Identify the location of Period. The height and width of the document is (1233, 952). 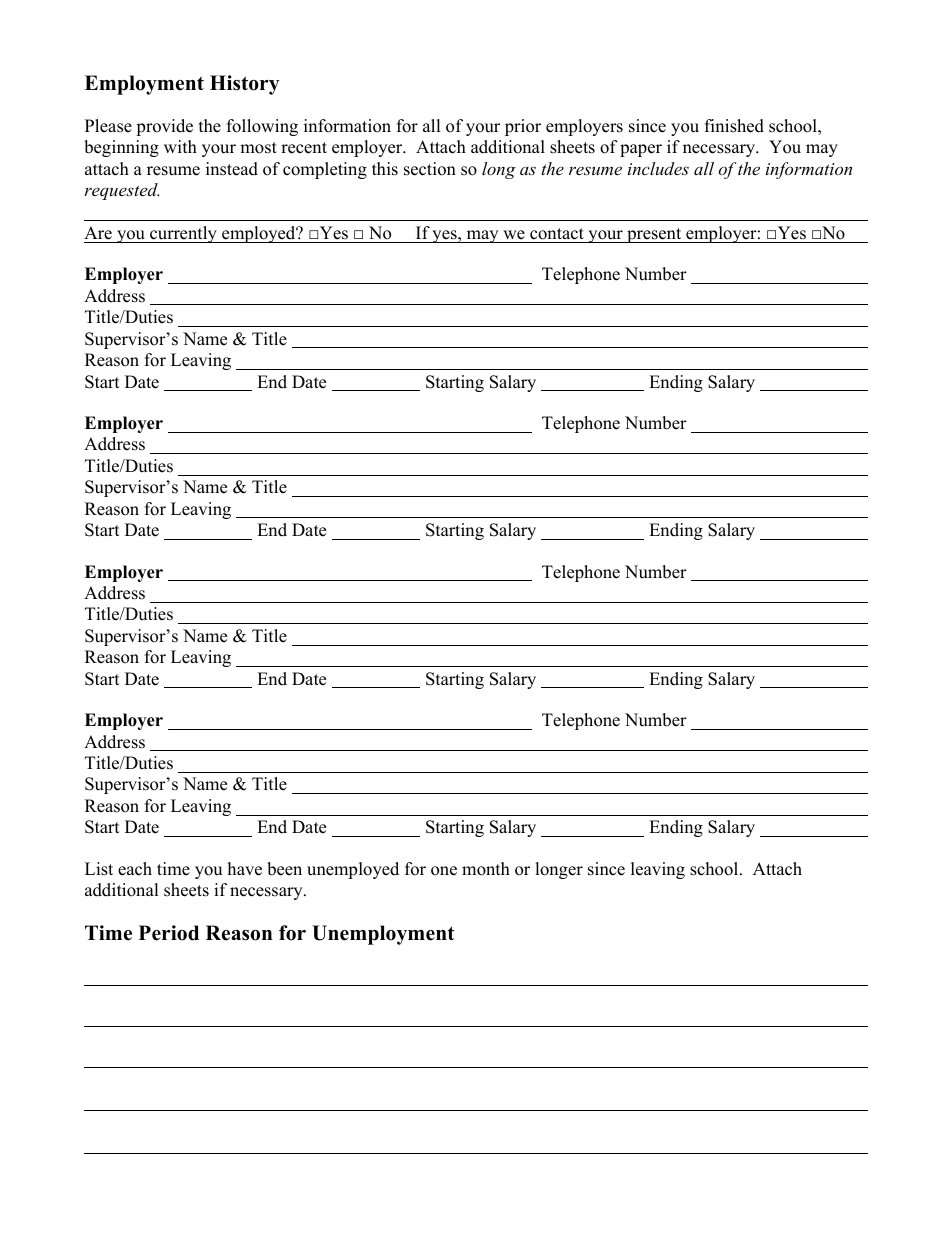
(169, 933).
